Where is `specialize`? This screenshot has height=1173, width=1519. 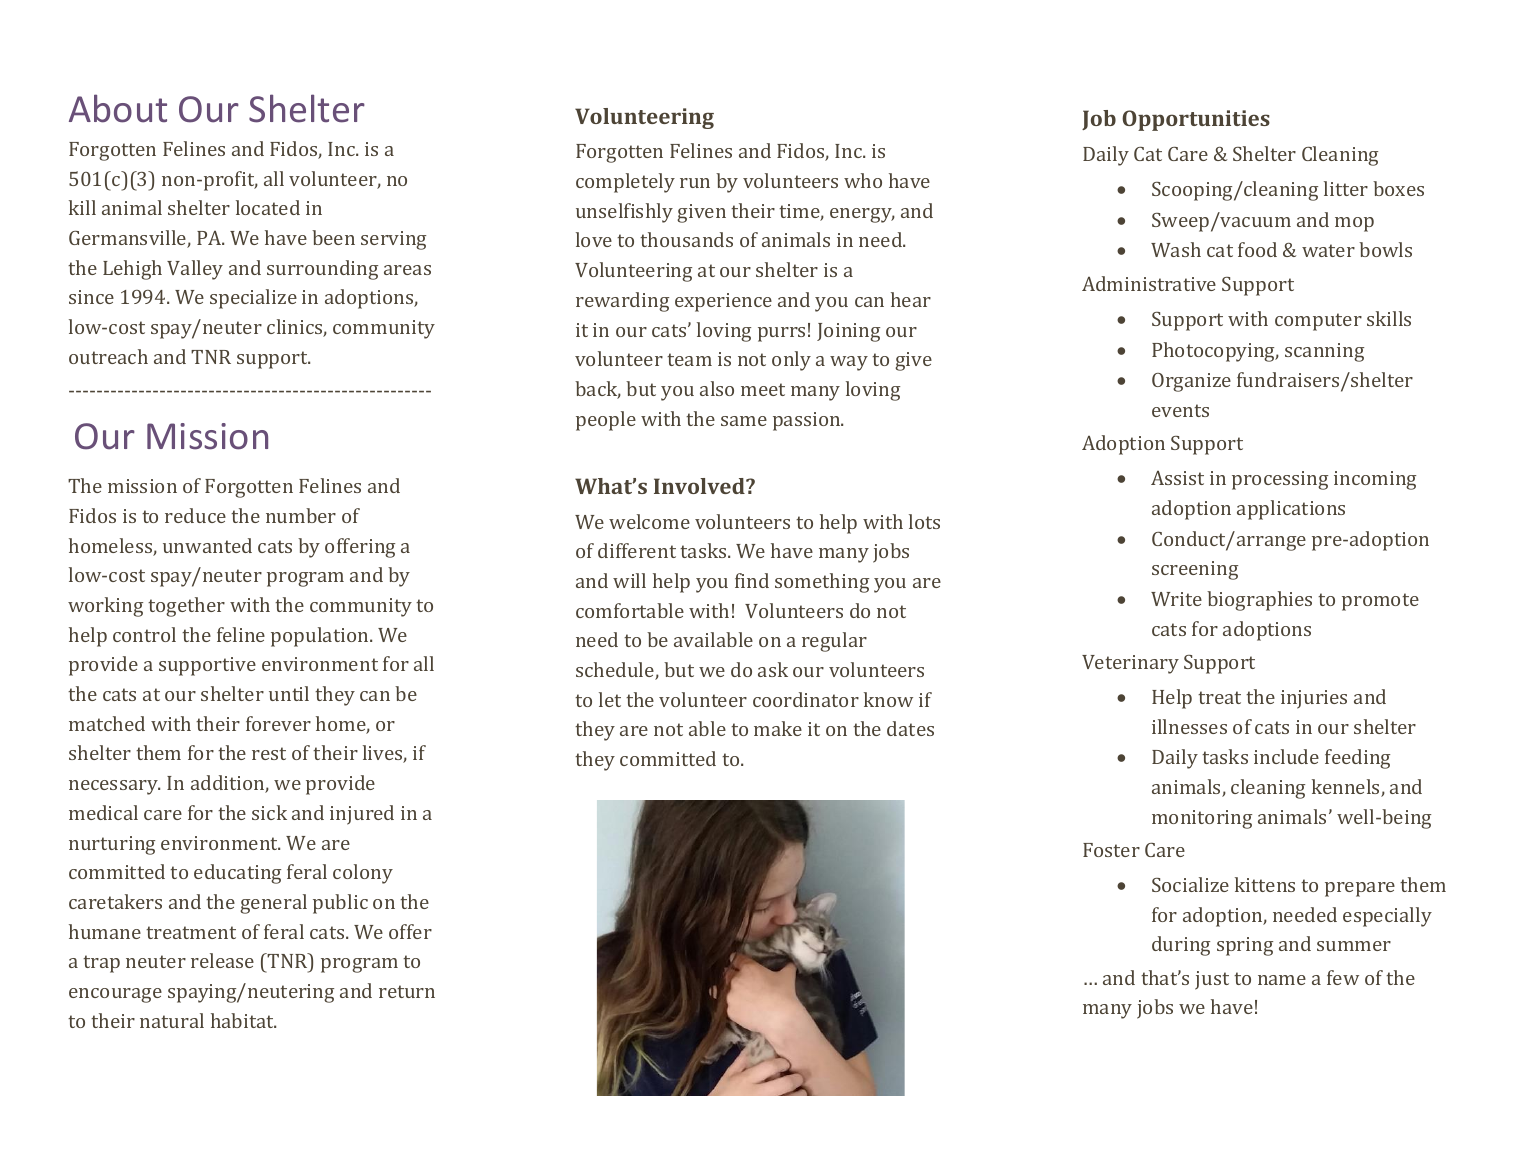
specialize is located at coordinates (253, 299).
